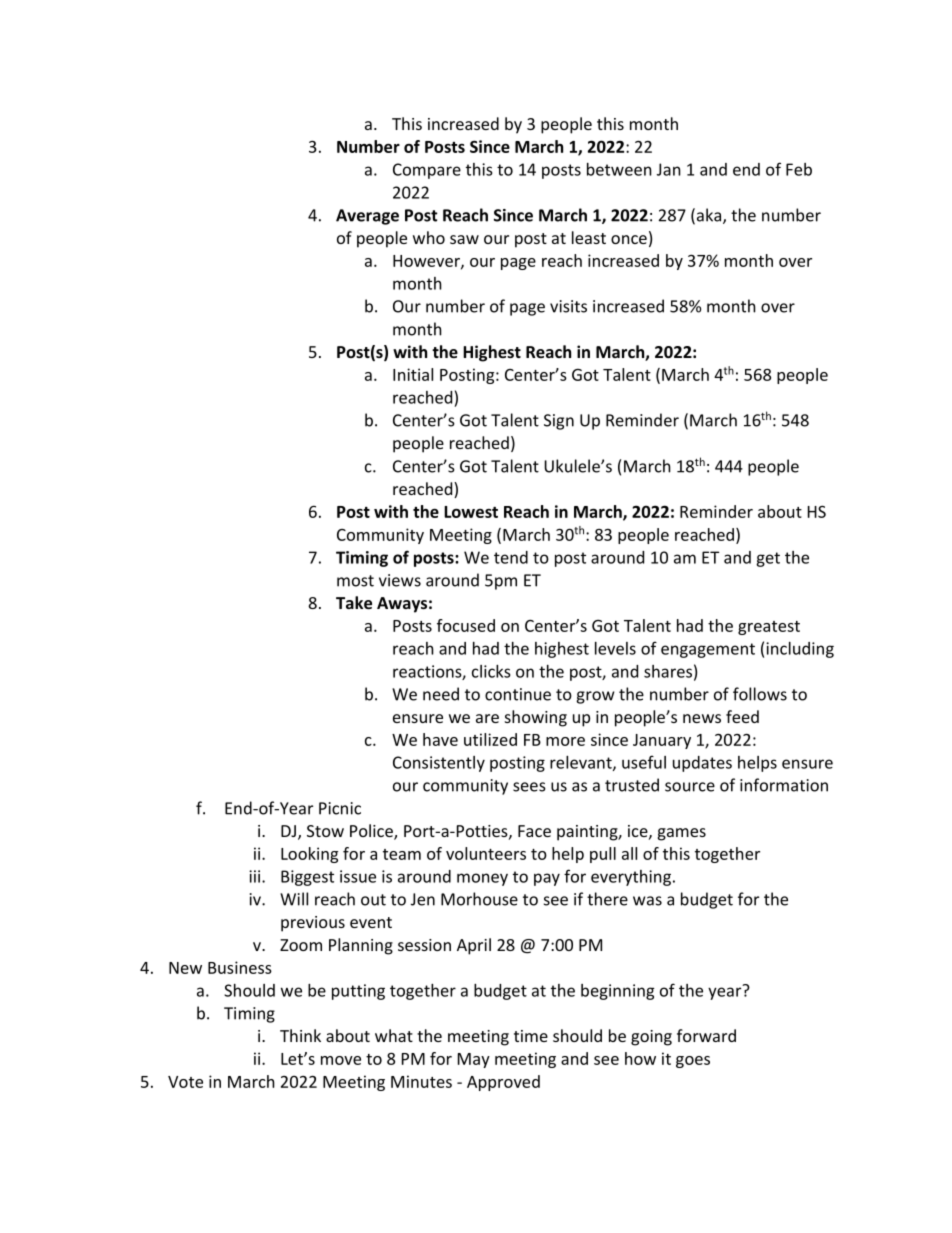 The width and height of the screenshot is (952, 1233). What do you see at coordinates (474, 1060) in the screenshot?
I see `May` at bounding box center [474, 1060].
